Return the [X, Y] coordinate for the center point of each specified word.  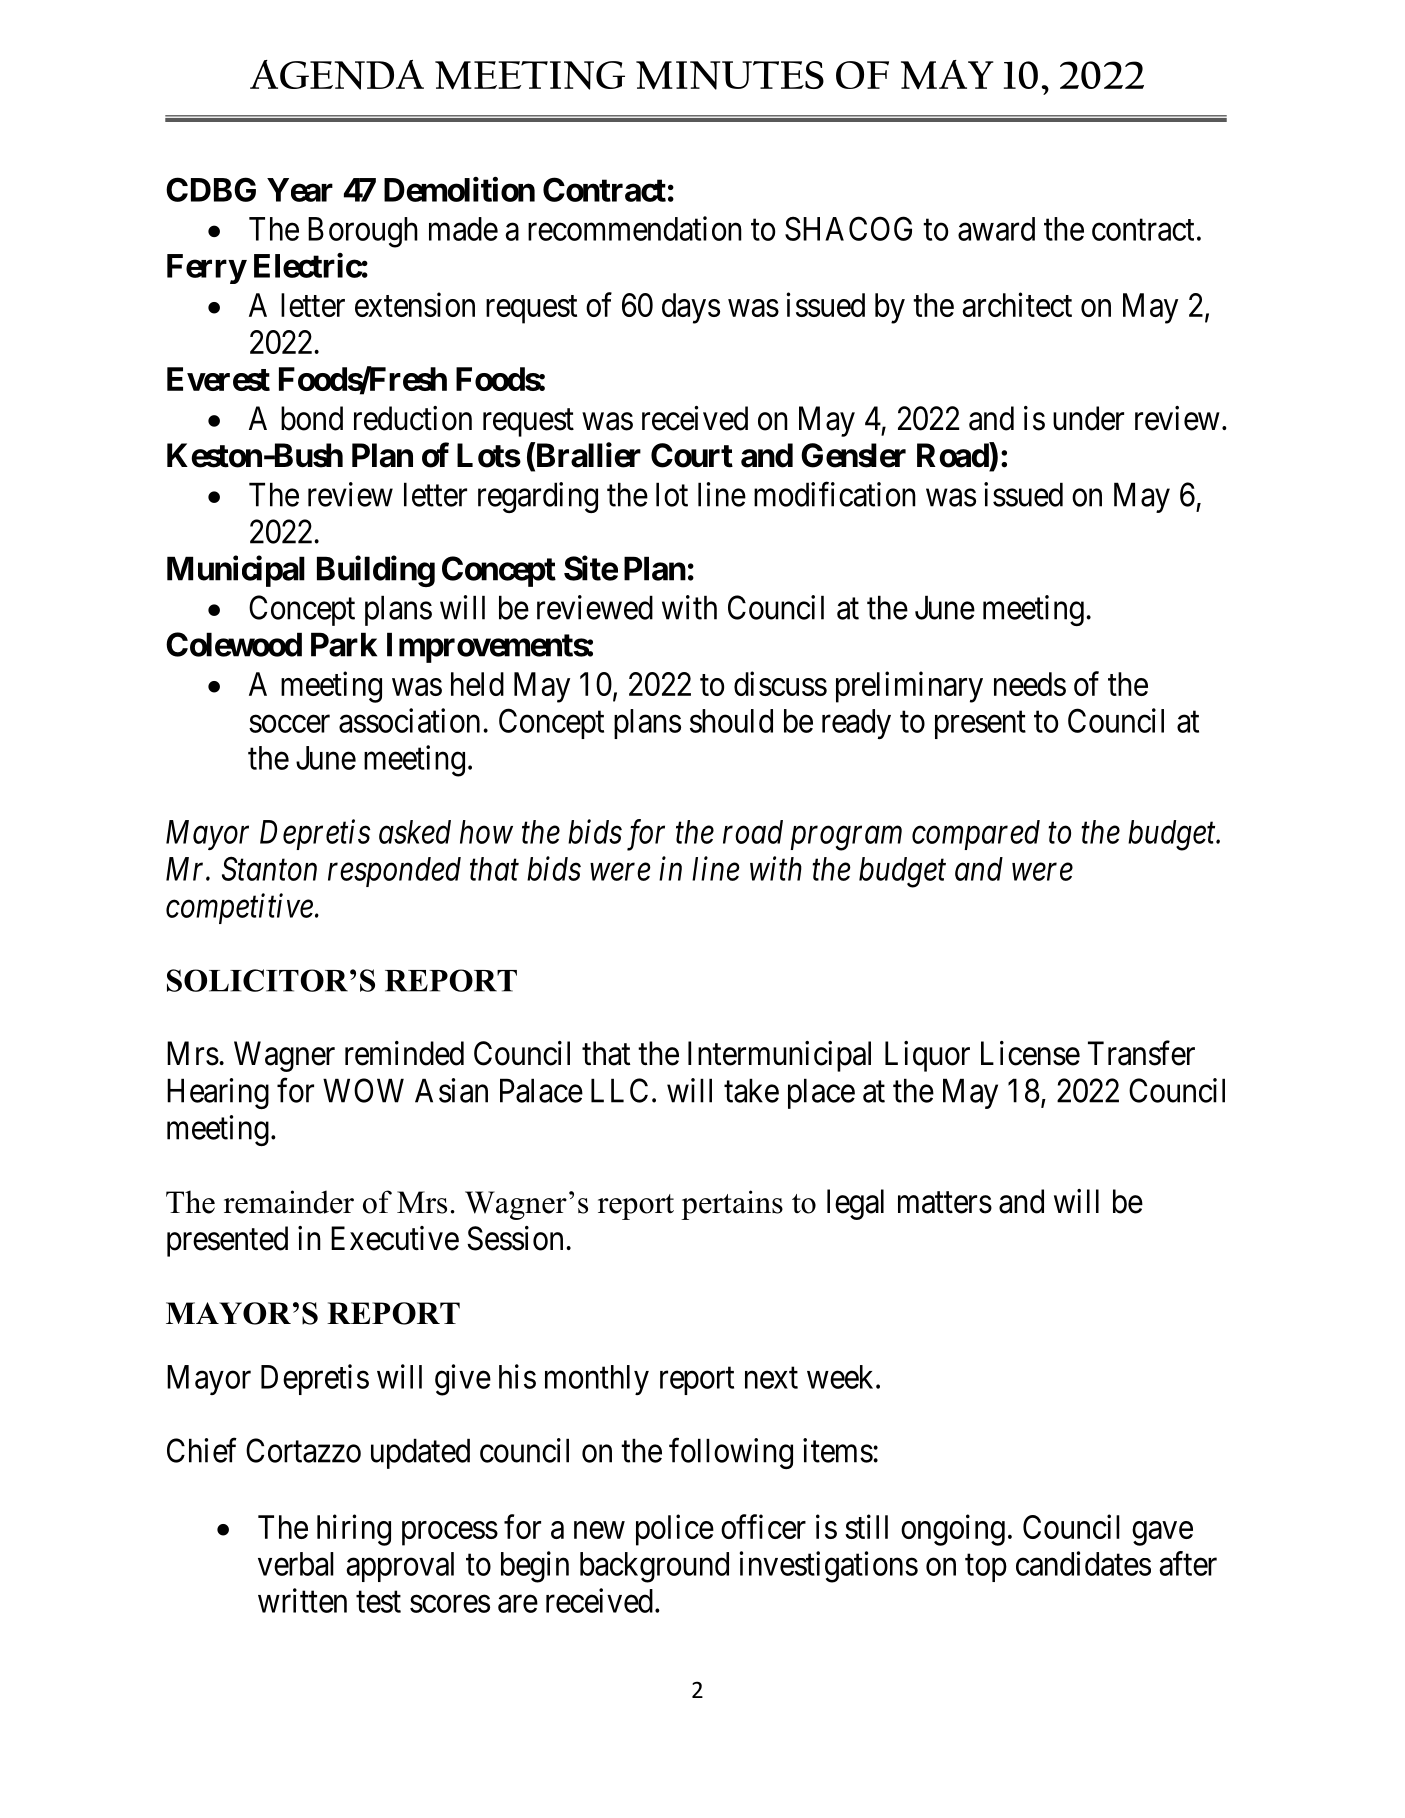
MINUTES [730, 75]
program [846, 839]
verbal [296, 1564]
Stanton [269, 869]
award [996, 229]
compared [976, 835]
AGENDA [337, 75]
